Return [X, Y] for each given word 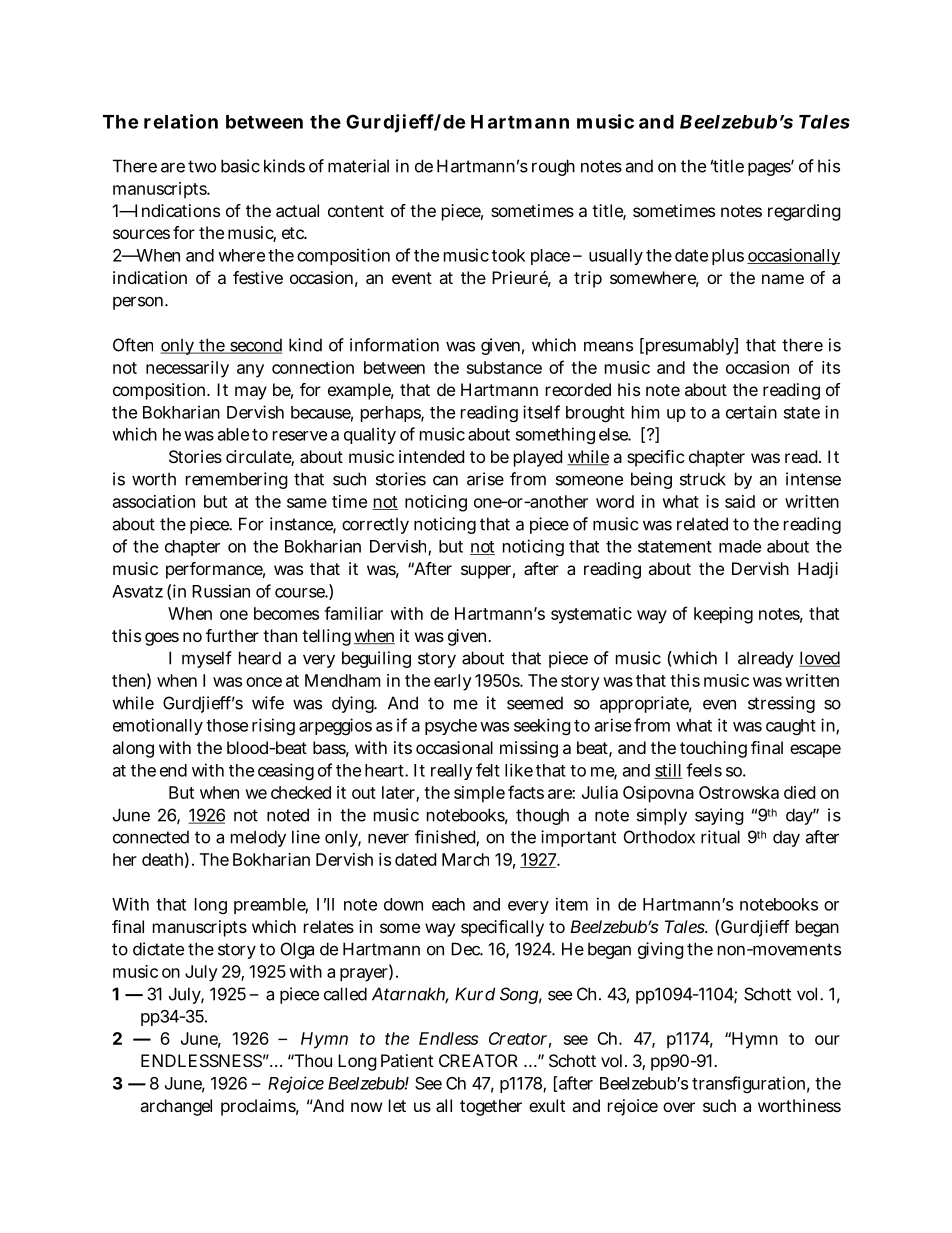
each [448, 904]
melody [258, 838]
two [202, 166]
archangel [176, 1107]
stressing [781, 704]
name [783, 279]
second [255, 346]
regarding [804, 212]
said [740, 501]
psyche [451, 727]
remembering [237, 480]
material [358, 166]
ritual [720, 837]
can [445, 480]
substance [504, 367]
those [227, 725]
